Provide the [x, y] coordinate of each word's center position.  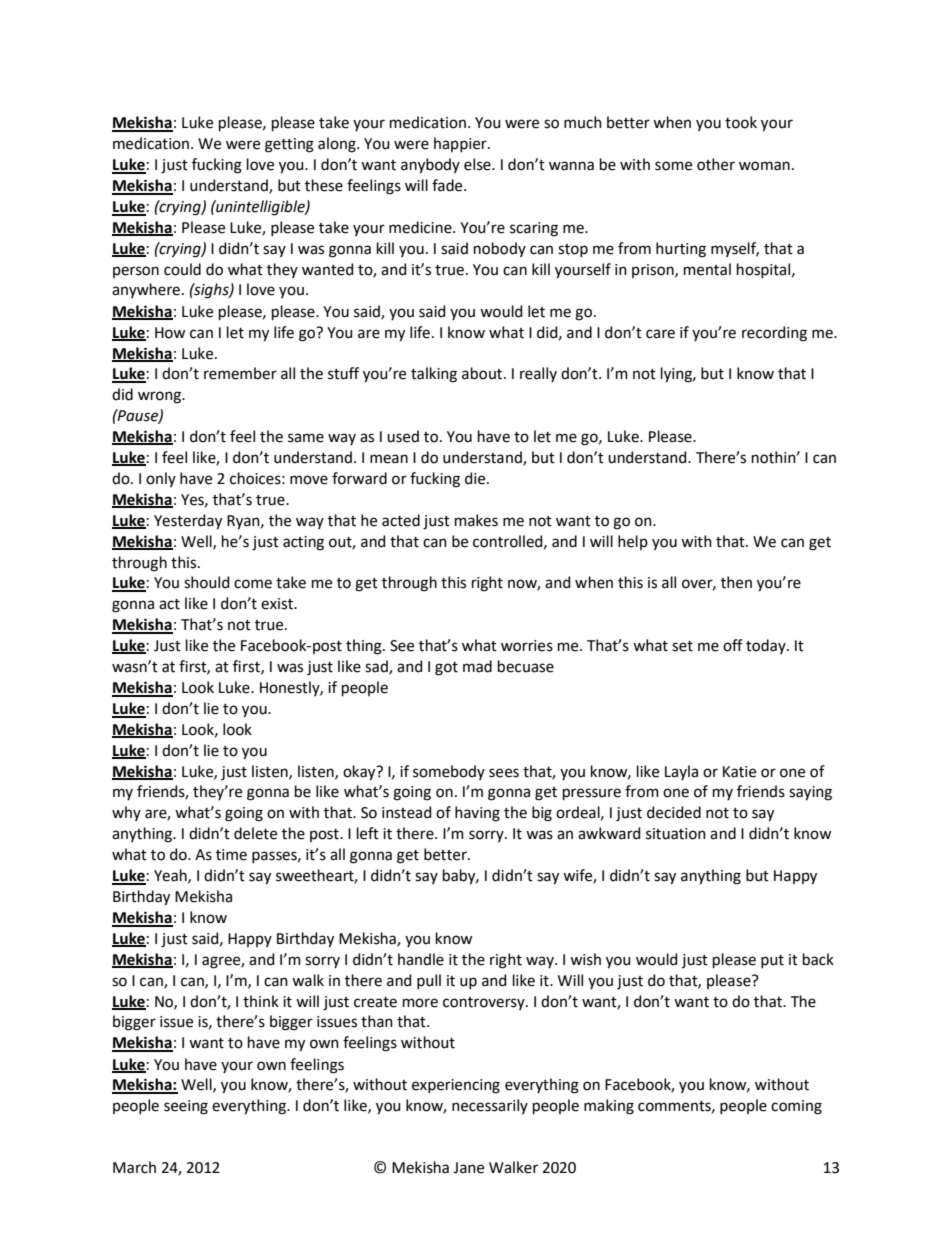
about [483, 373]
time [231, 855]
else [478, 164]
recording [774, 334]
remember [240, 373]
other [716, 164]
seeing [186, 1107]
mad [477, 666]
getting [289, 145]
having [477, 814]
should [206, 582]
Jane [468, 1168]
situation [676, 834]
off [733, 645]
